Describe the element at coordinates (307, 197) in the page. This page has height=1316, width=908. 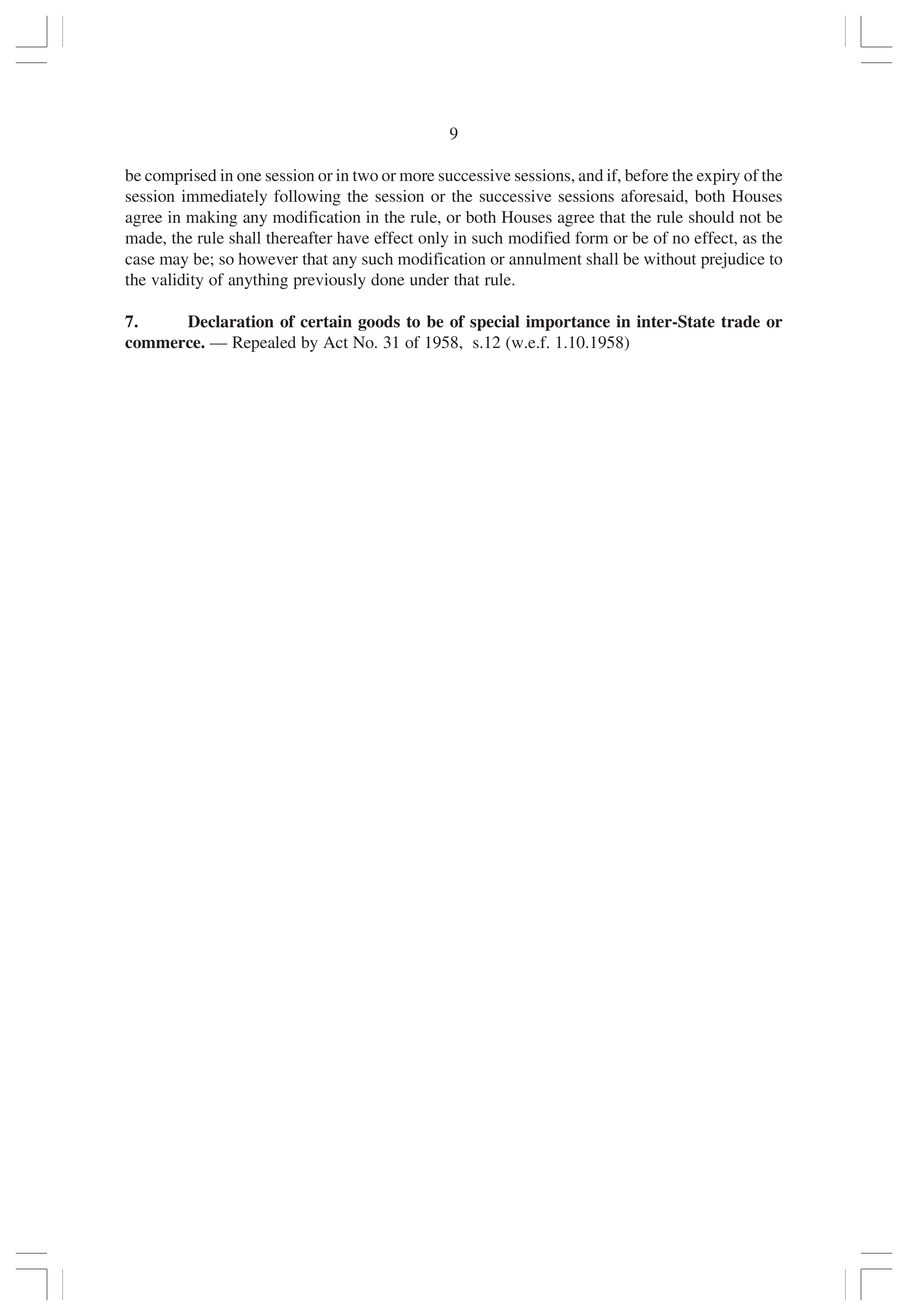
I see `following` at that location.
